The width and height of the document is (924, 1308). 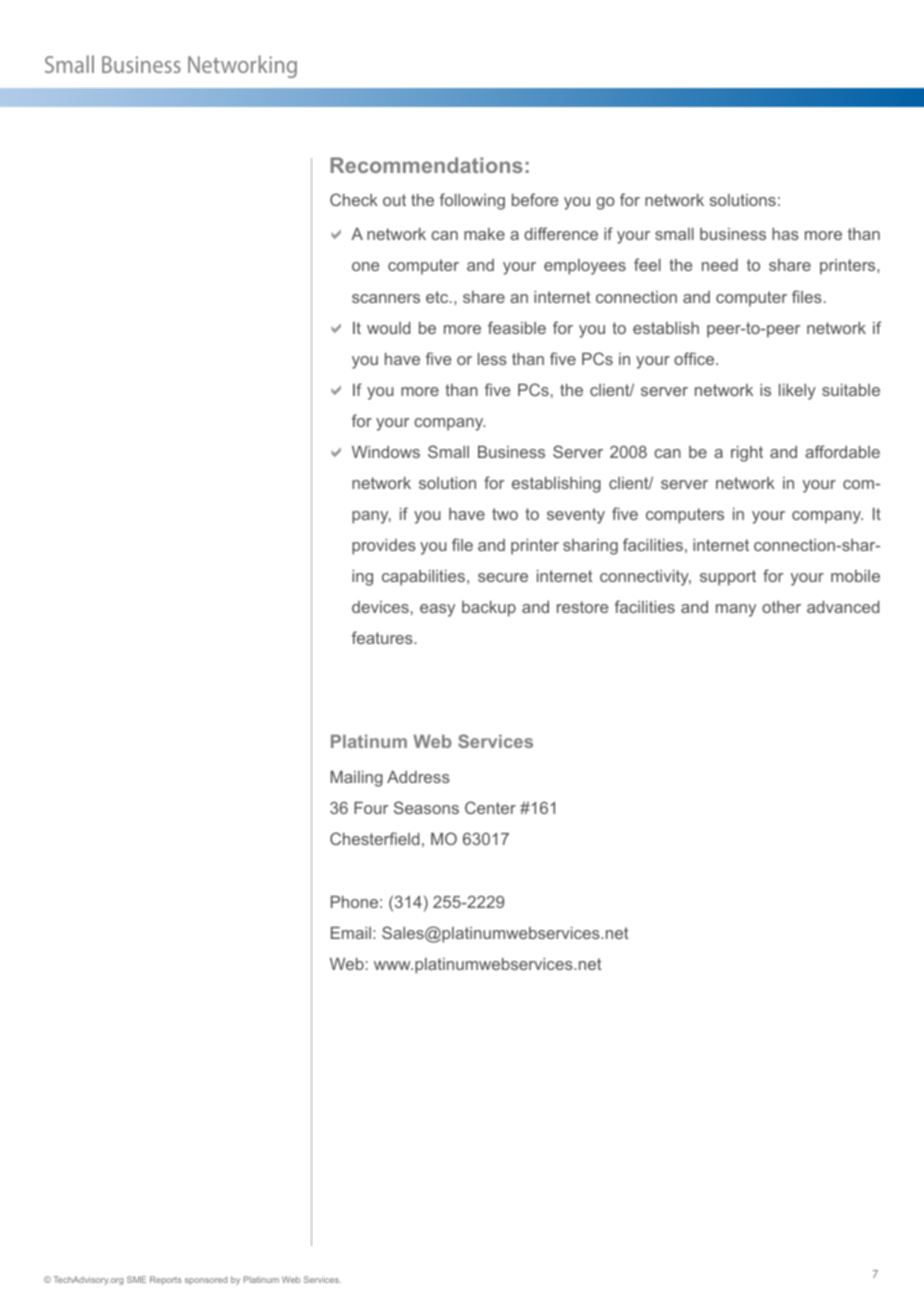 What do you see at coordinates (374, 838) in the document?
I see `Chesterfield` at bounding box center [374, 838].
